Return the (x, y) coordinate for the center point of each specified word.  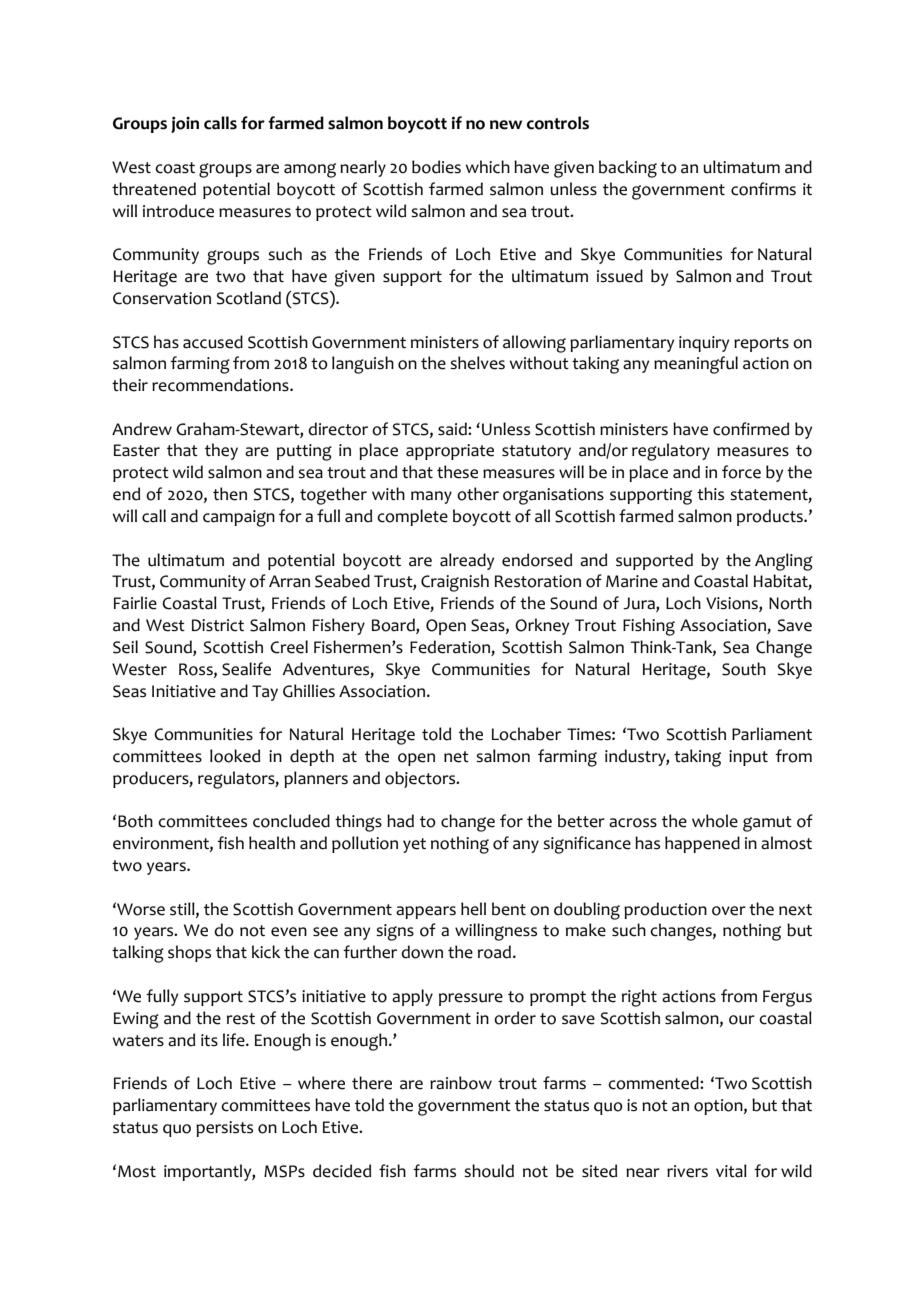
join (185, 125)
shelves (477, 363)
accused (213, 342)
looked (235, 756)
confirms (763, 189)
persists (224, 1129)
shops (189, 953)
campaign (239, 518)
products (771, 517)
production (665, 910)
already (467, 561)
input (748, 758)
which (487, 167)
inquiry (704, 344)
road (494, 952)
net (456, 757)
